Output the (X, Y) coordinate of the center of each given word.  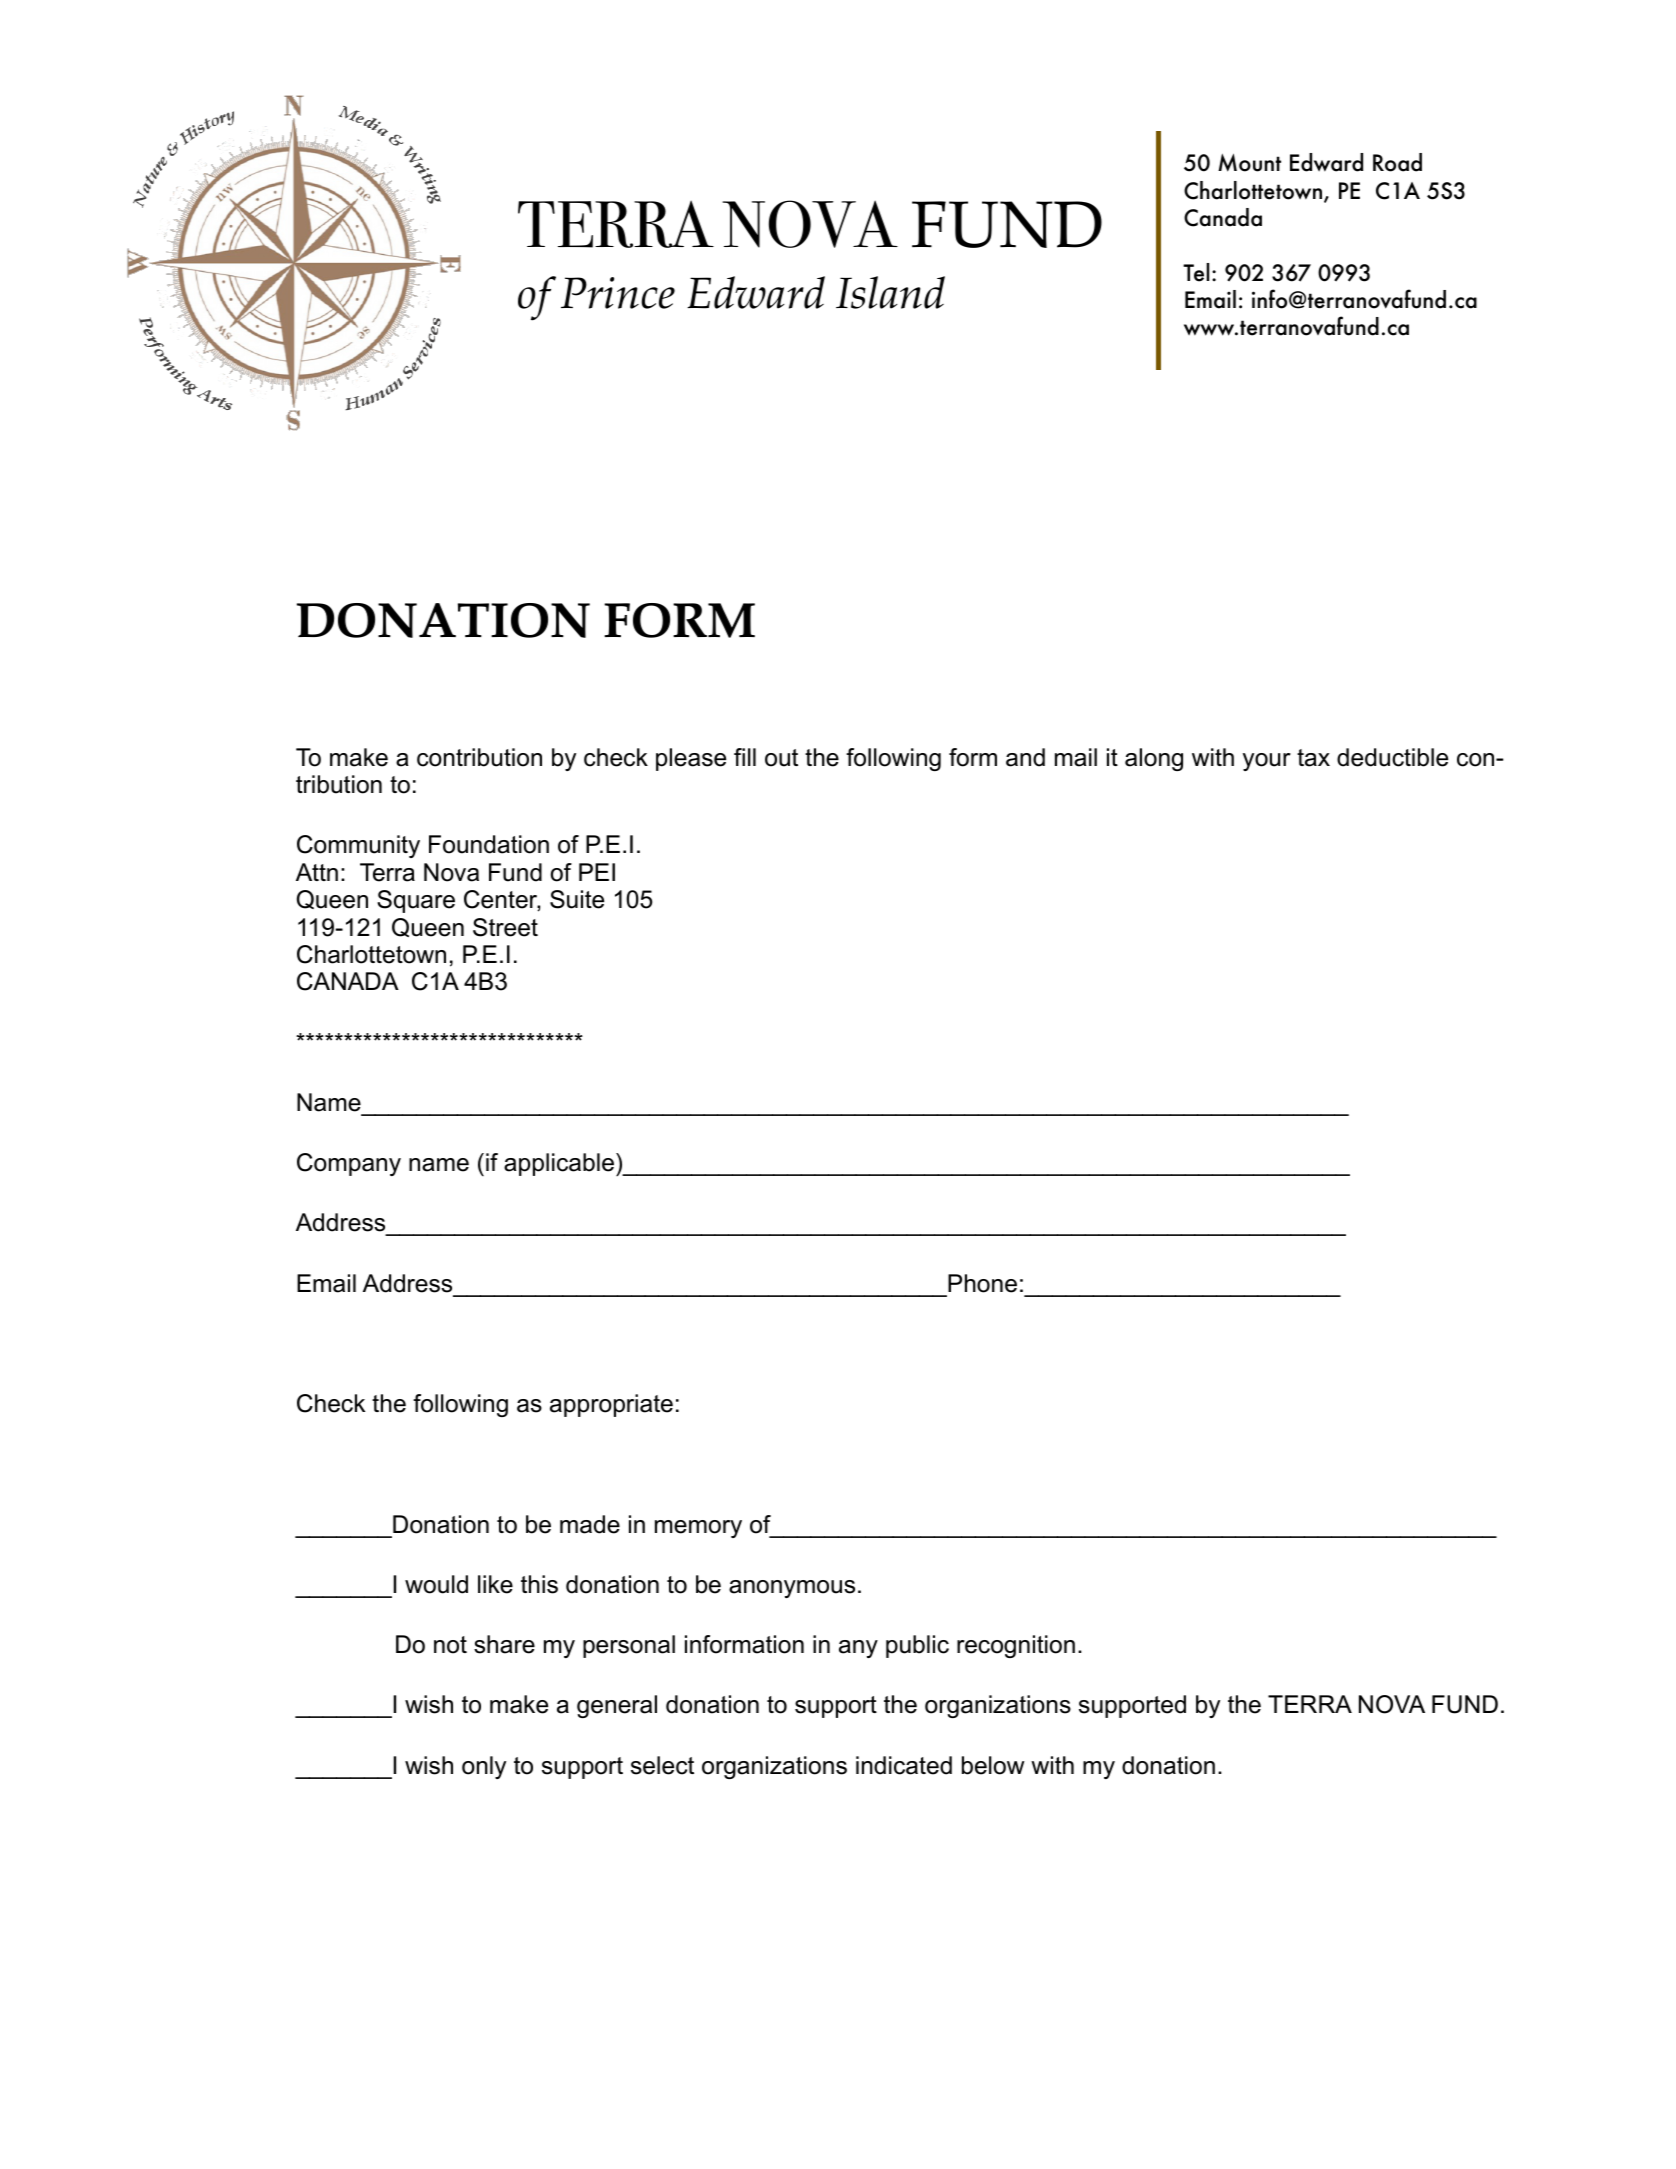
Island (890, 292)
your (1267, 762)
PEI (597, 872)
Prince (618, 293)
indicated (904, 1765)
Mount (1249, 163)
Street (505, 927)
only (484, 1767)
